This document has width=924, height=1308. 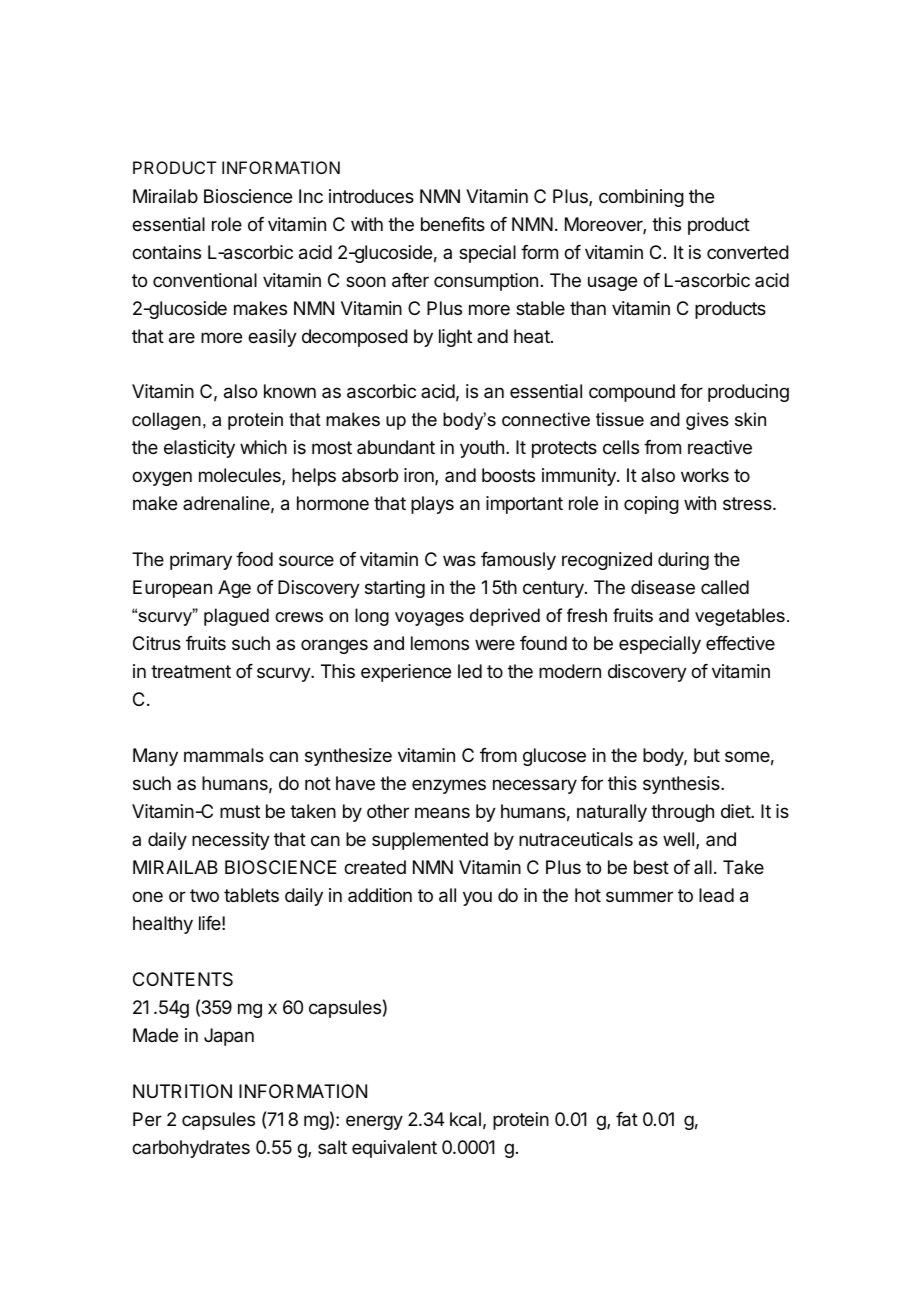 What do you see at coordinates (641, 198) in the document?
I see `combining` at bounding box center [641, 198].
